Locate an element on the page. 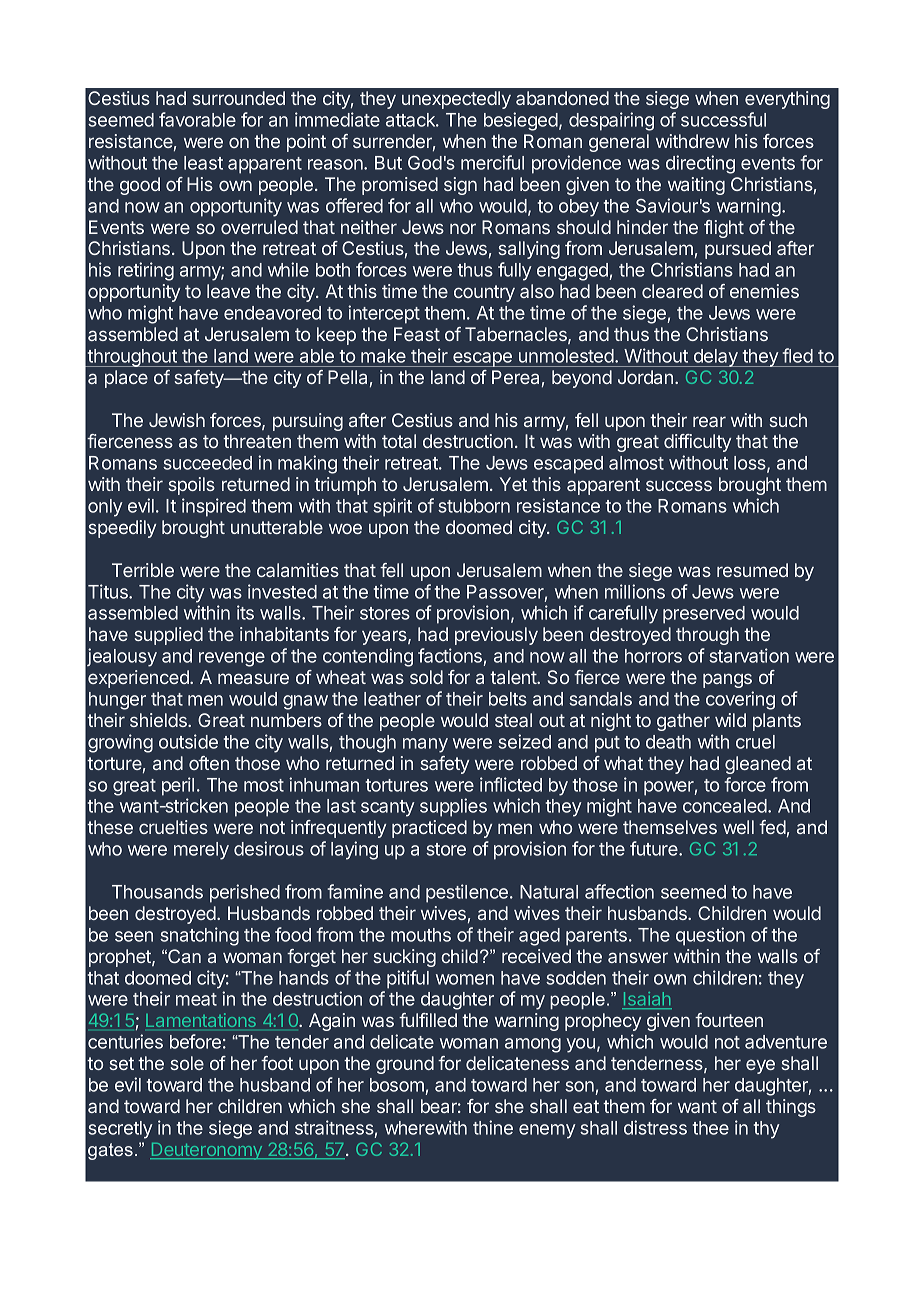 Image resolution: width=924 pixels, height=1308 pixels. outside is located at coordinates (188, 741).
